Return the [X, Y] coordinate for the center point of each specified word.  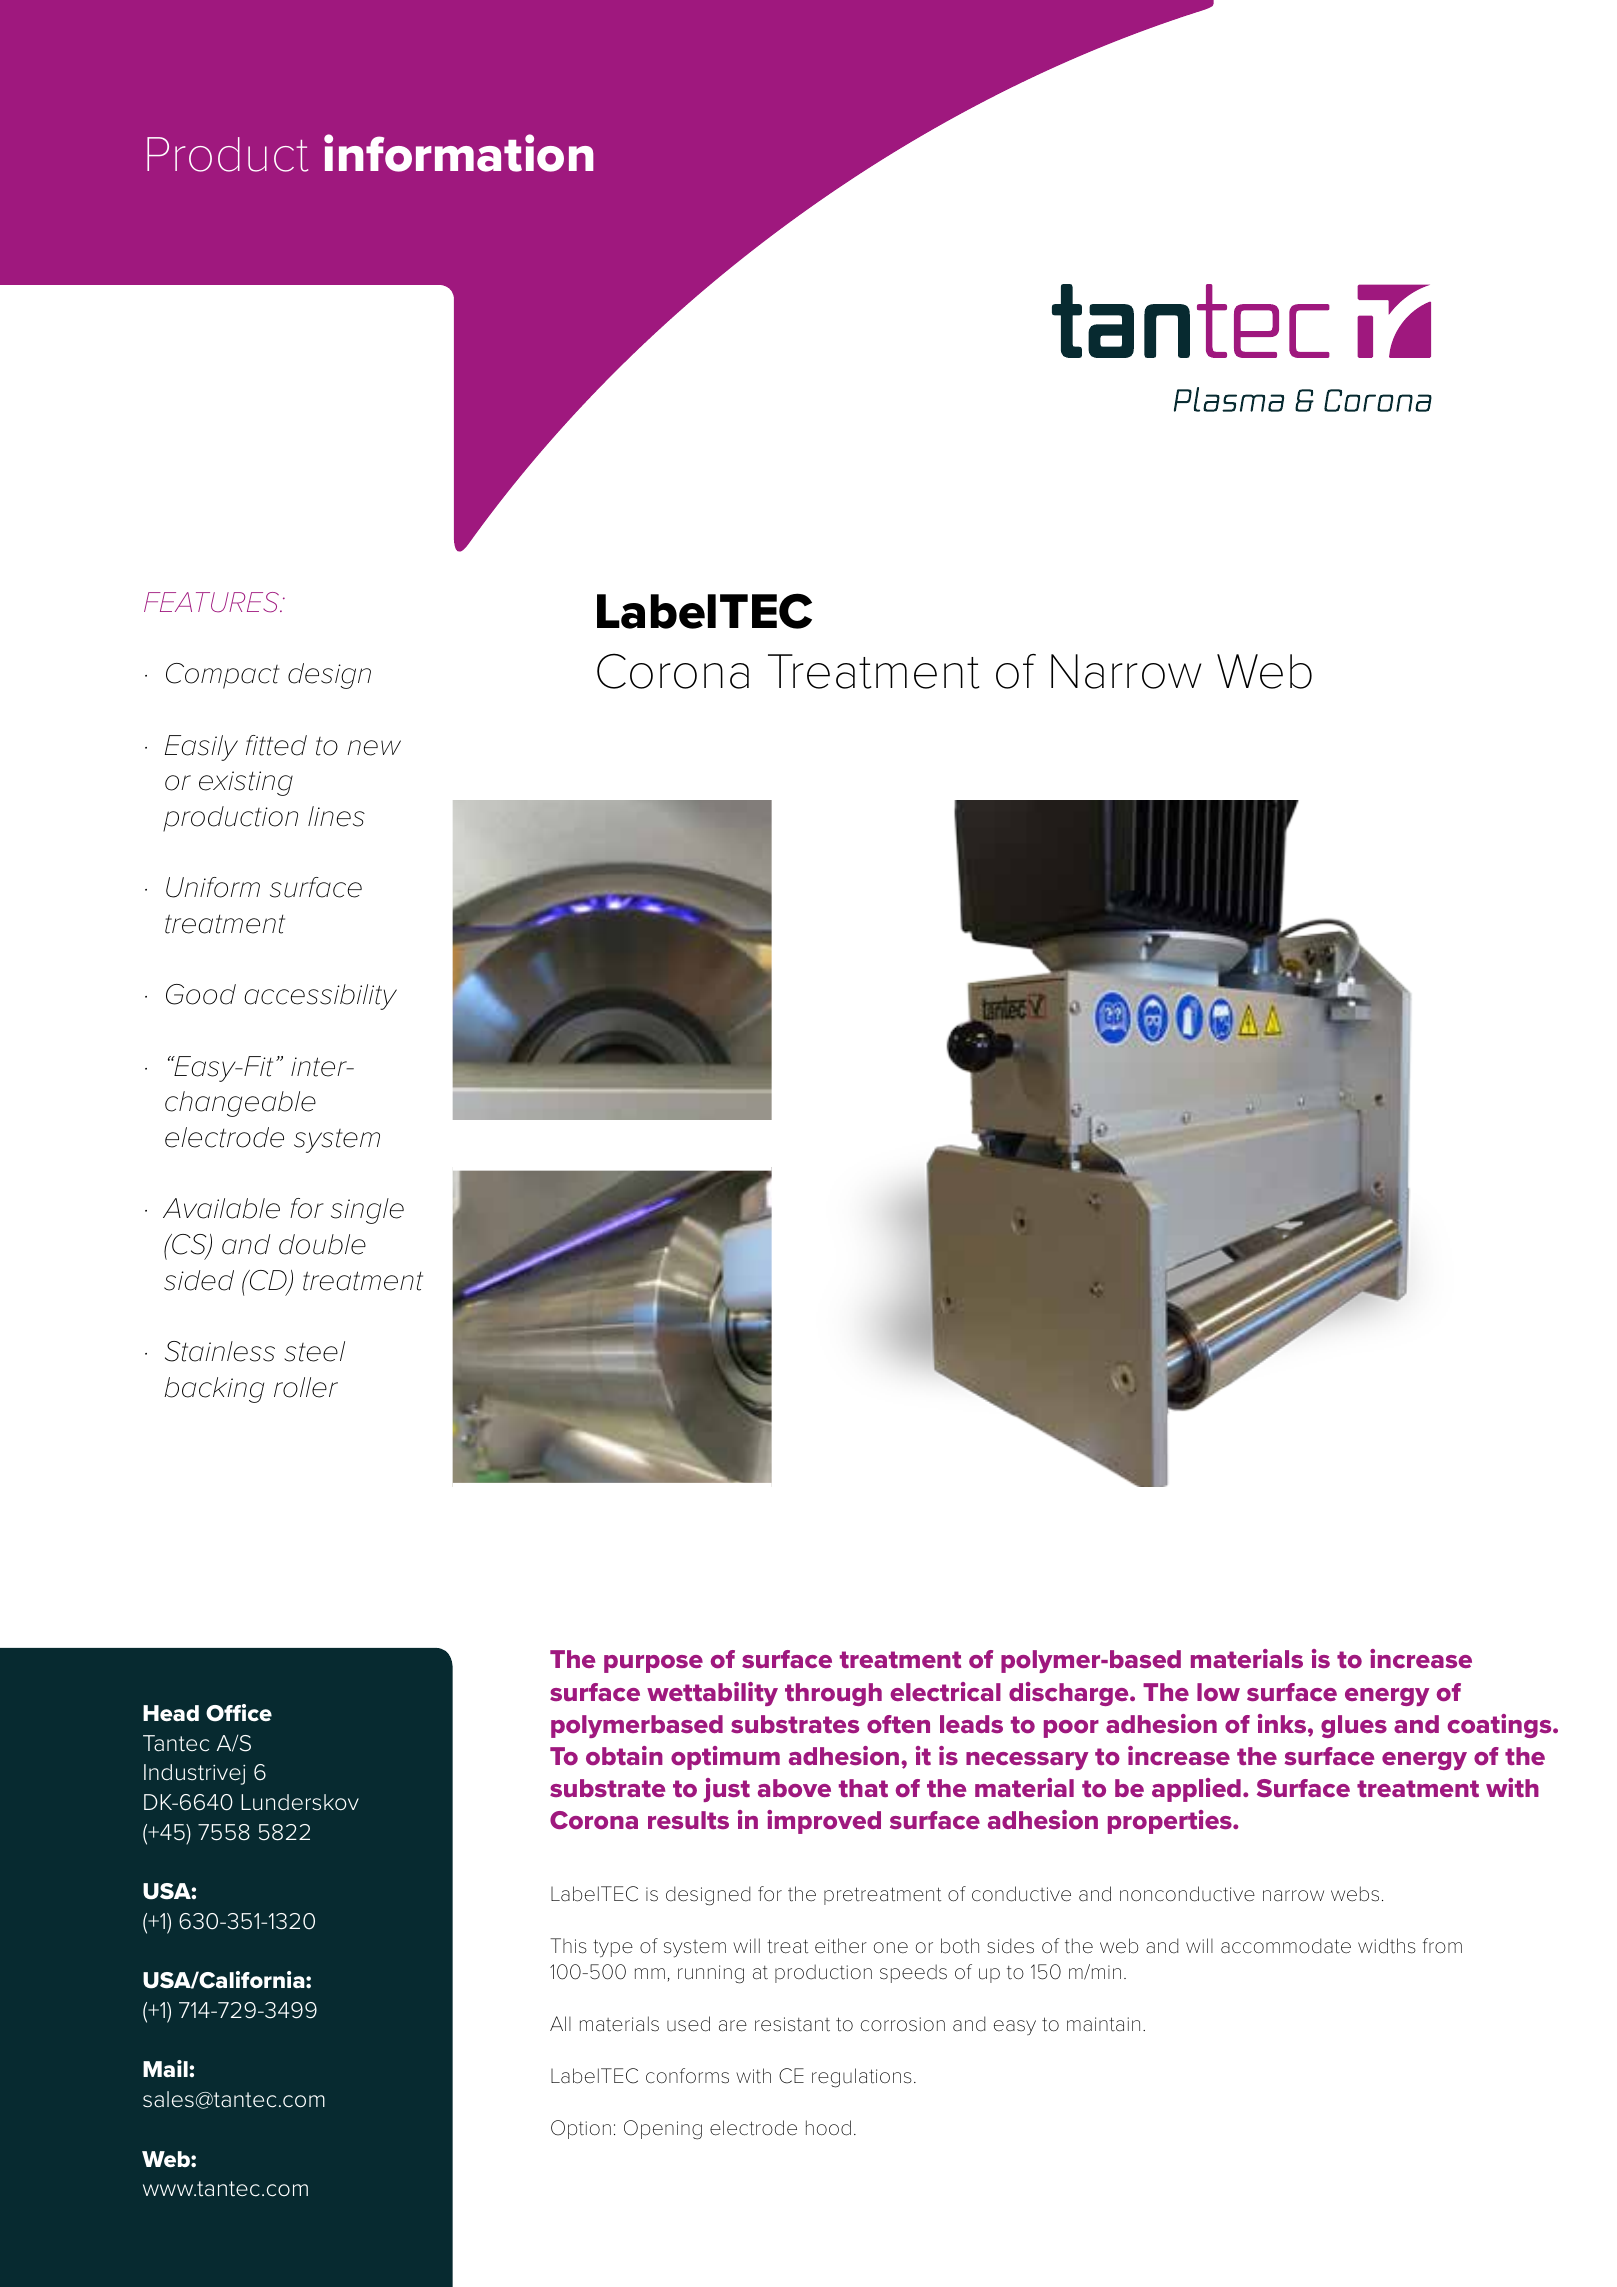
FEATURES [213, 602]
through [833, 1694]
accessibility [320, 997]
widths [1387, 1946]
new [374, 748]
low [1218, 1692]
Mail [166, 2069]
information [458, 153]
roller [306, 1387]
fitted [276, 745]
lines [336, 816]
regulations [862, 2078]
